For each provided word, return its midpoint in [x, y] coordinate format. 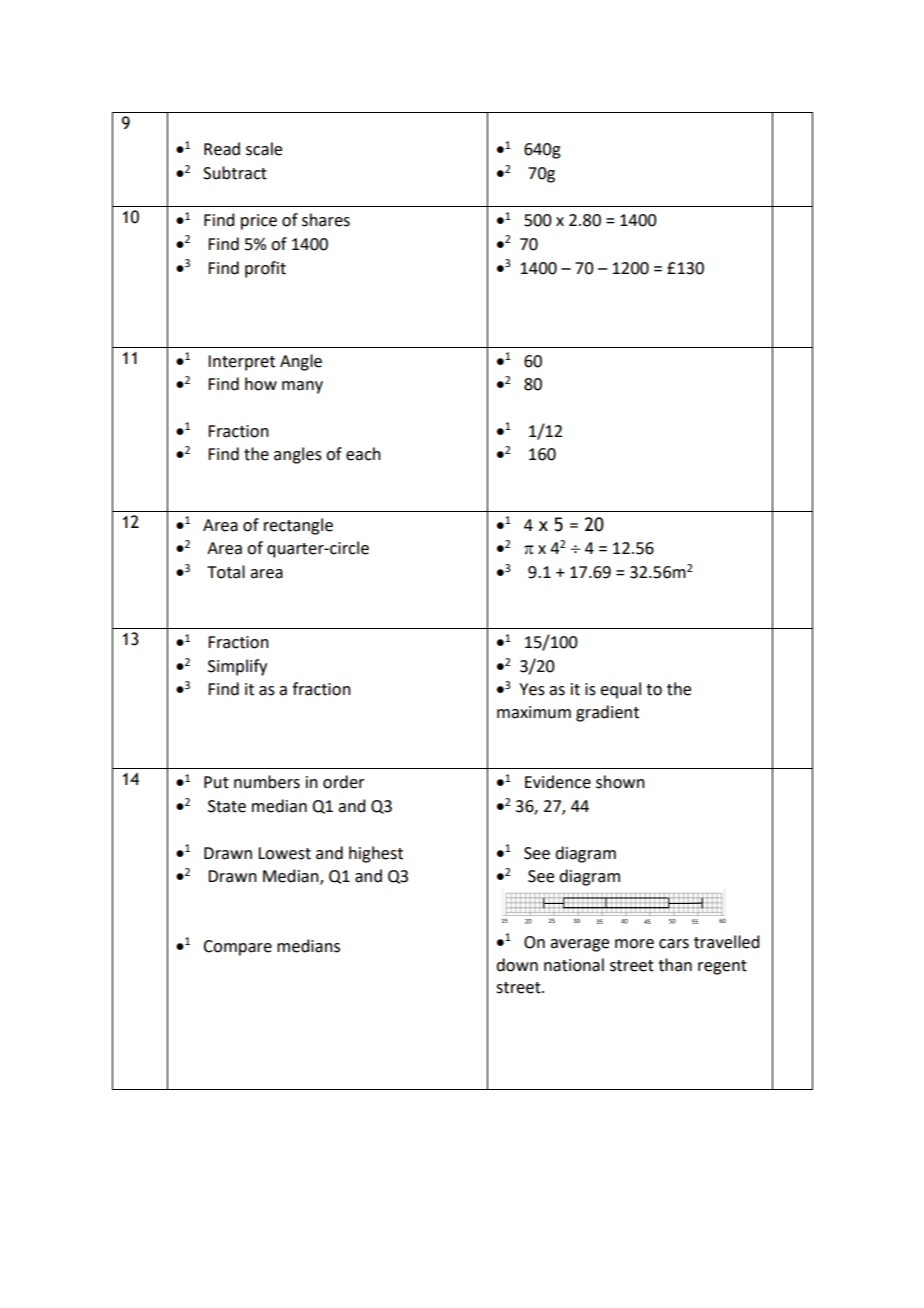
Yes [532, 689]
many [302, 387]
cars [674, 944]
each [363, 454]
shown [620, 782]
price [259, 222]
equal [620, 690]
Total [226, 572]
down [517, 965]
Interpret [241, 363]
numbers [267, 782]
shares [326, 220]
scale [264, 149]
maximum [534, 712]
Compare [237, 948]
